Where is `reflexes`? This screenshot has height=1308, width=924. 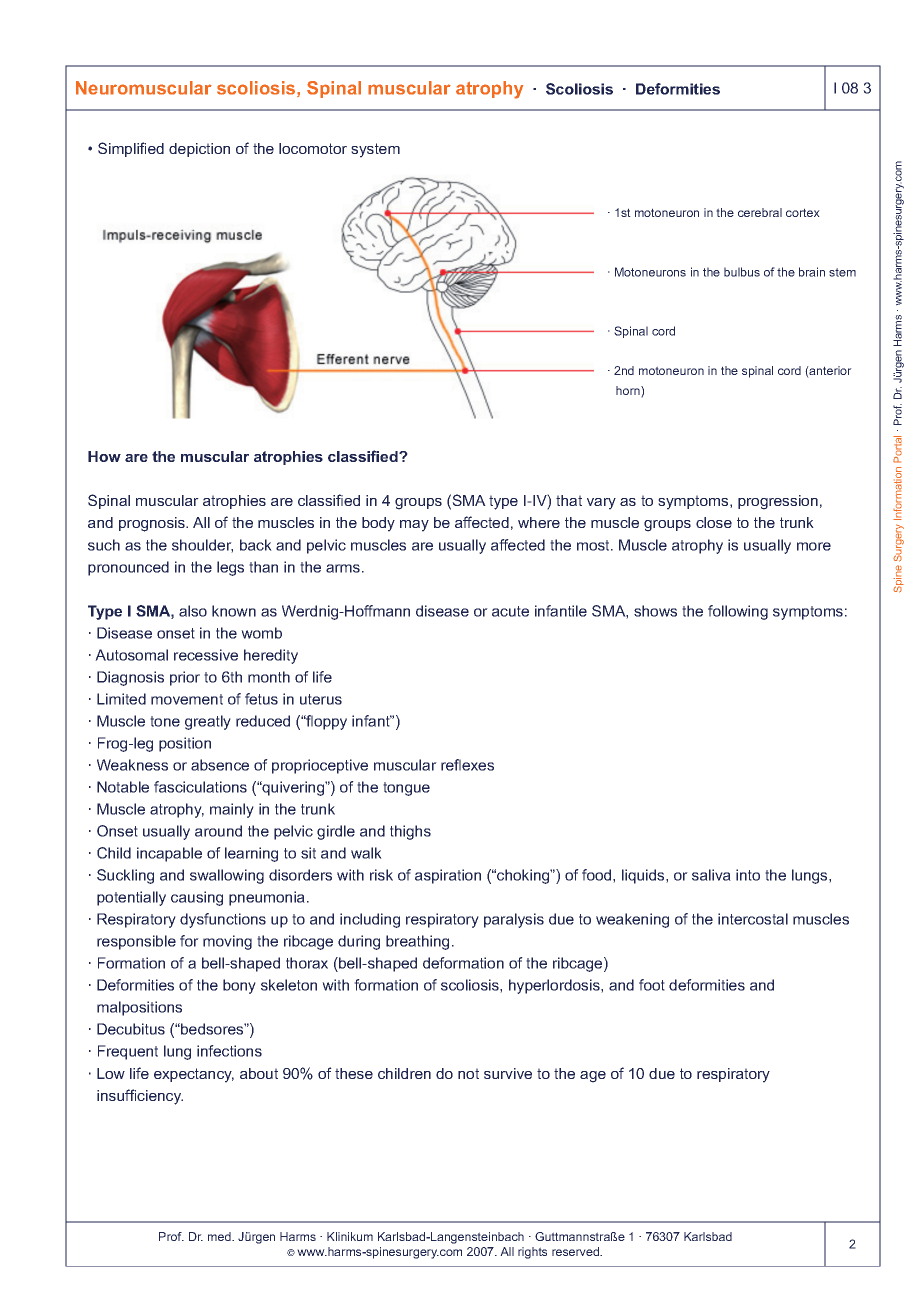 reflexes is located at coordinates (467, 765).
